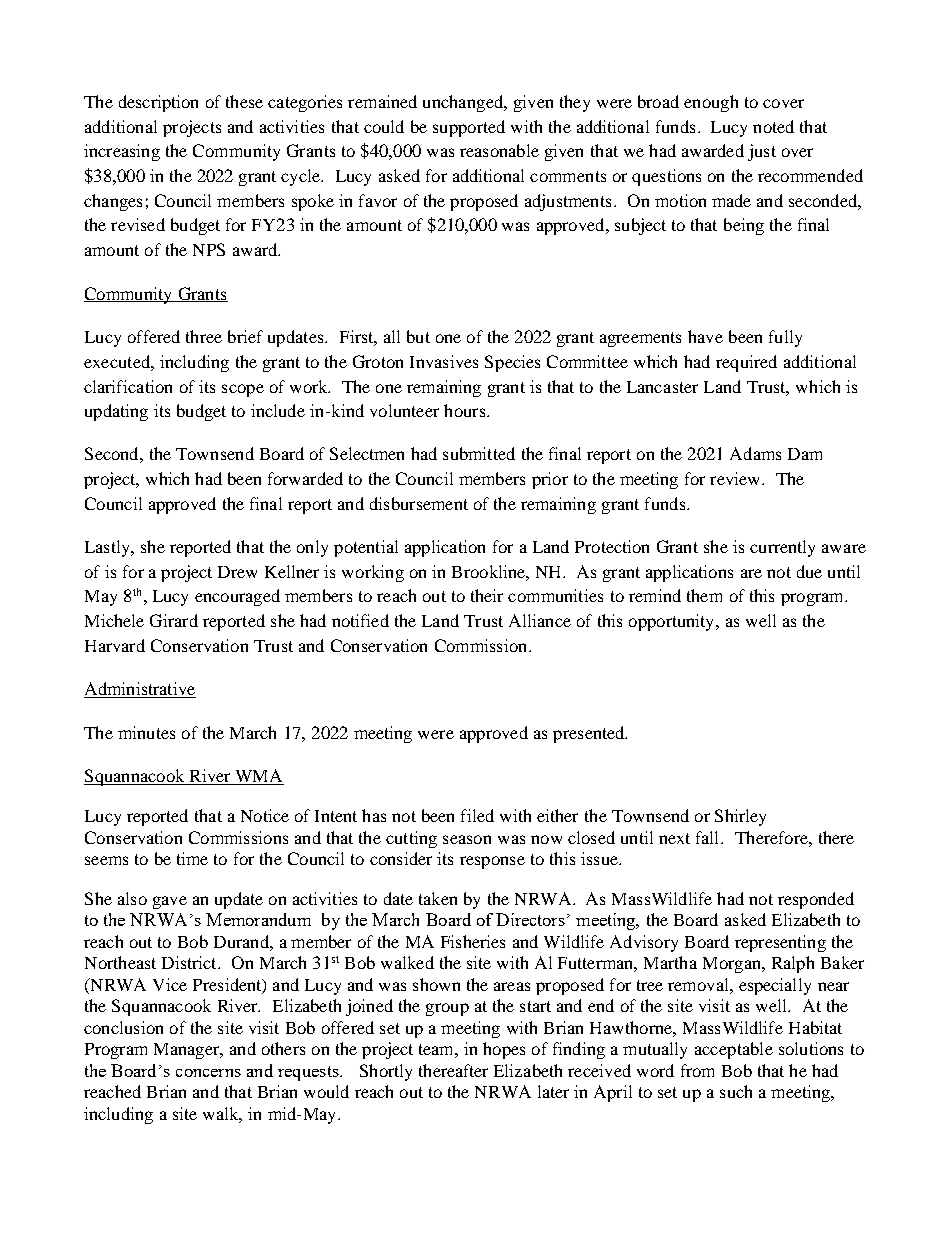 This image has width=952, height=1233. Describe the element at coordinates (469, 128) in the image. I see `supported` at that location.
